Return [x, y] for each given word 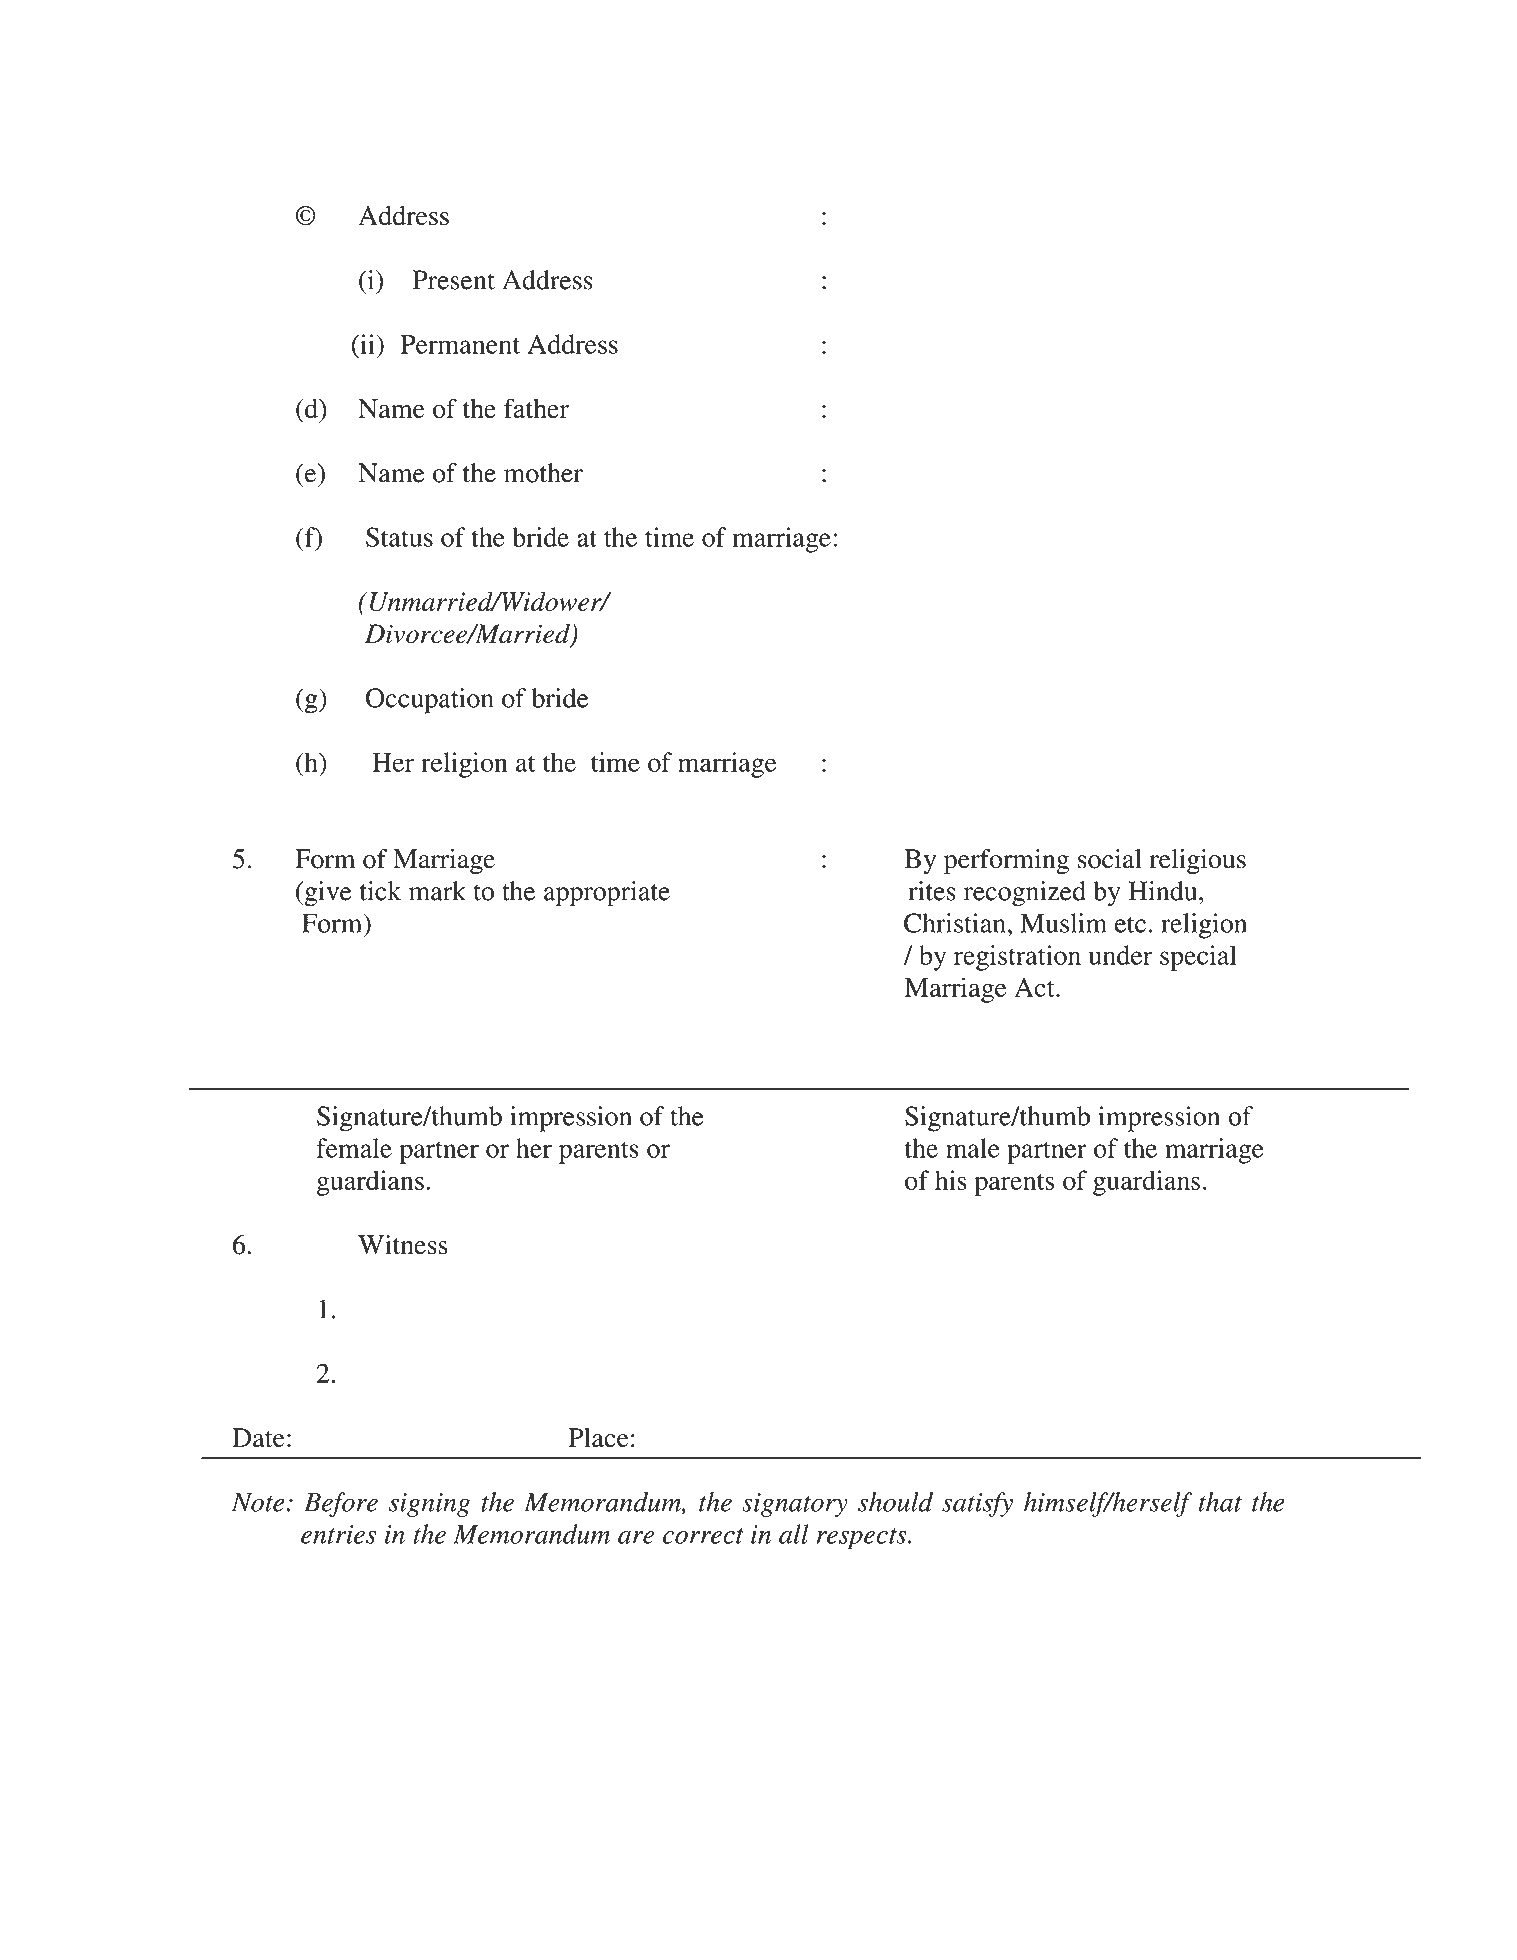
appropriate [607, 894]
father [536, 408]
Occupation [430, 701]
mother [543, 473]
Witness [403, 1245]
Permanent [460, 344]
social [1110, 859]
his [951, 1180]
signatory [795, 1505]
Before [341, 1504]
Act [1035, 987]
